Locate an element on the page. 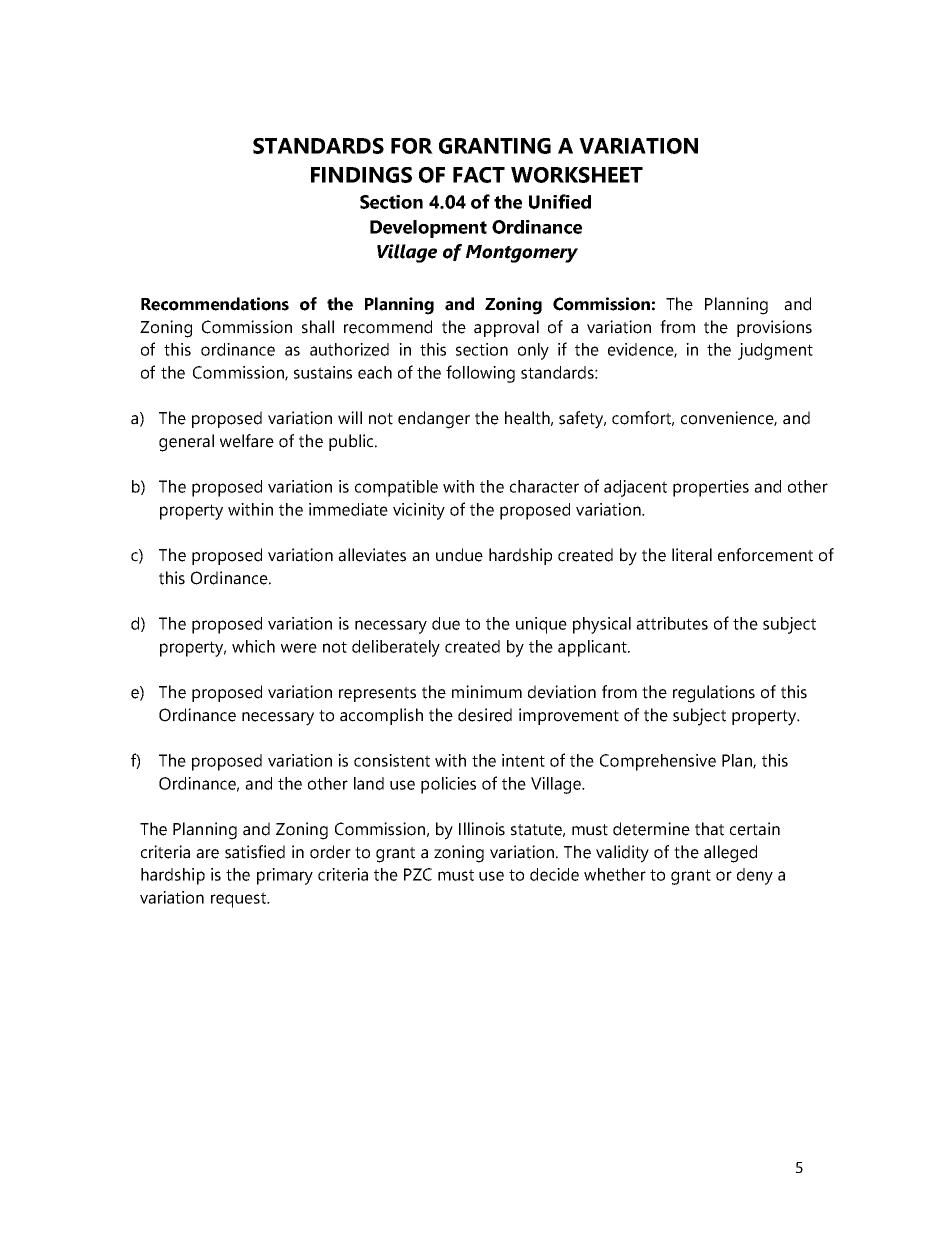 The image size is (952, 1233). primary is located at coordinates (285, 876).
